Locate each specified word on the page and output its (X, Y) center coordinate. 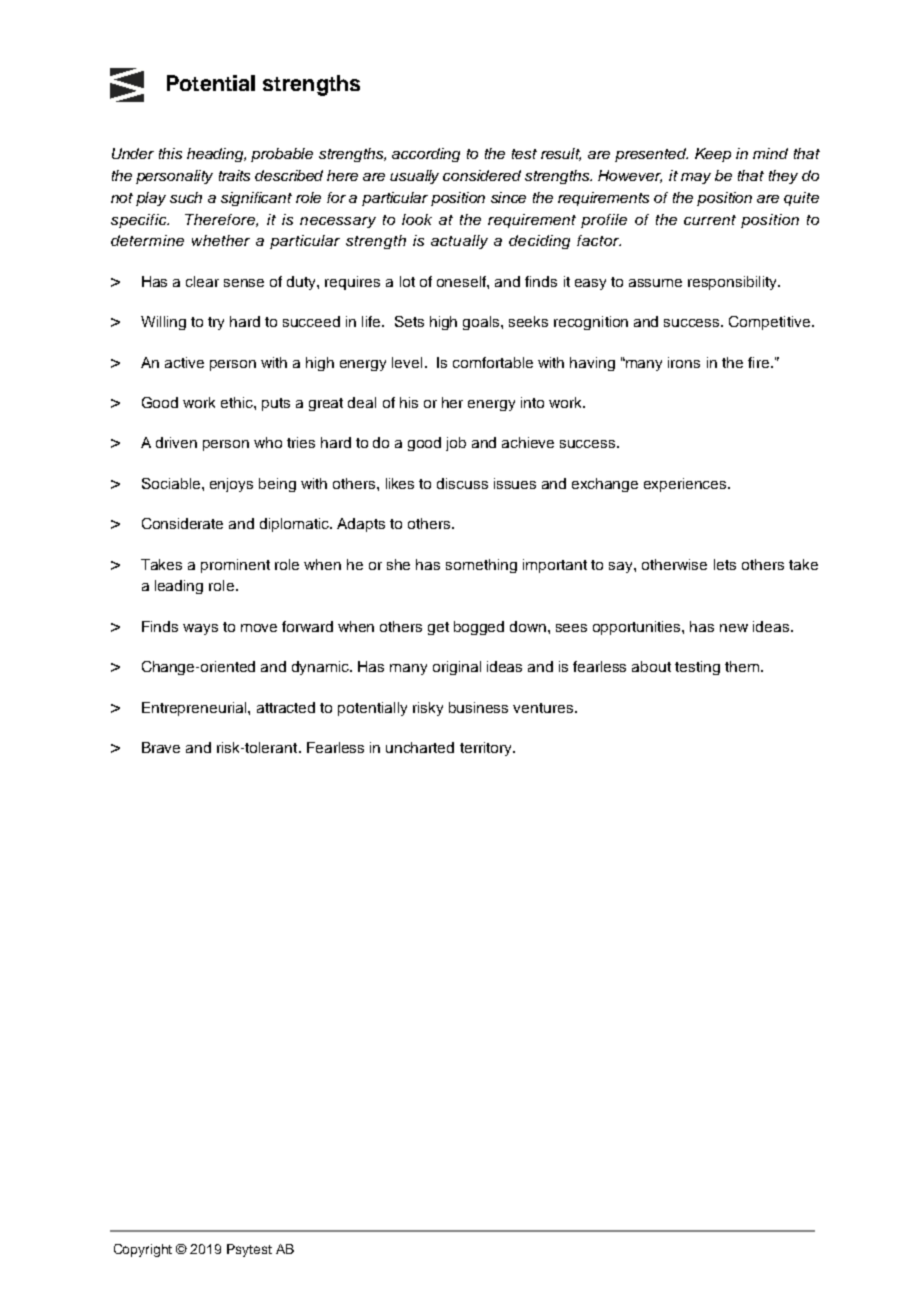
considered (482, 175)
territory (487, 749)
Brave (161, 747)
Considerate (182, 523)
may (696, 178)
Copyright (143, 1250)
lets (725, 564)
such (186, 197)
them (743, 666)
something (481, 566)
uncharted (420, 747)
